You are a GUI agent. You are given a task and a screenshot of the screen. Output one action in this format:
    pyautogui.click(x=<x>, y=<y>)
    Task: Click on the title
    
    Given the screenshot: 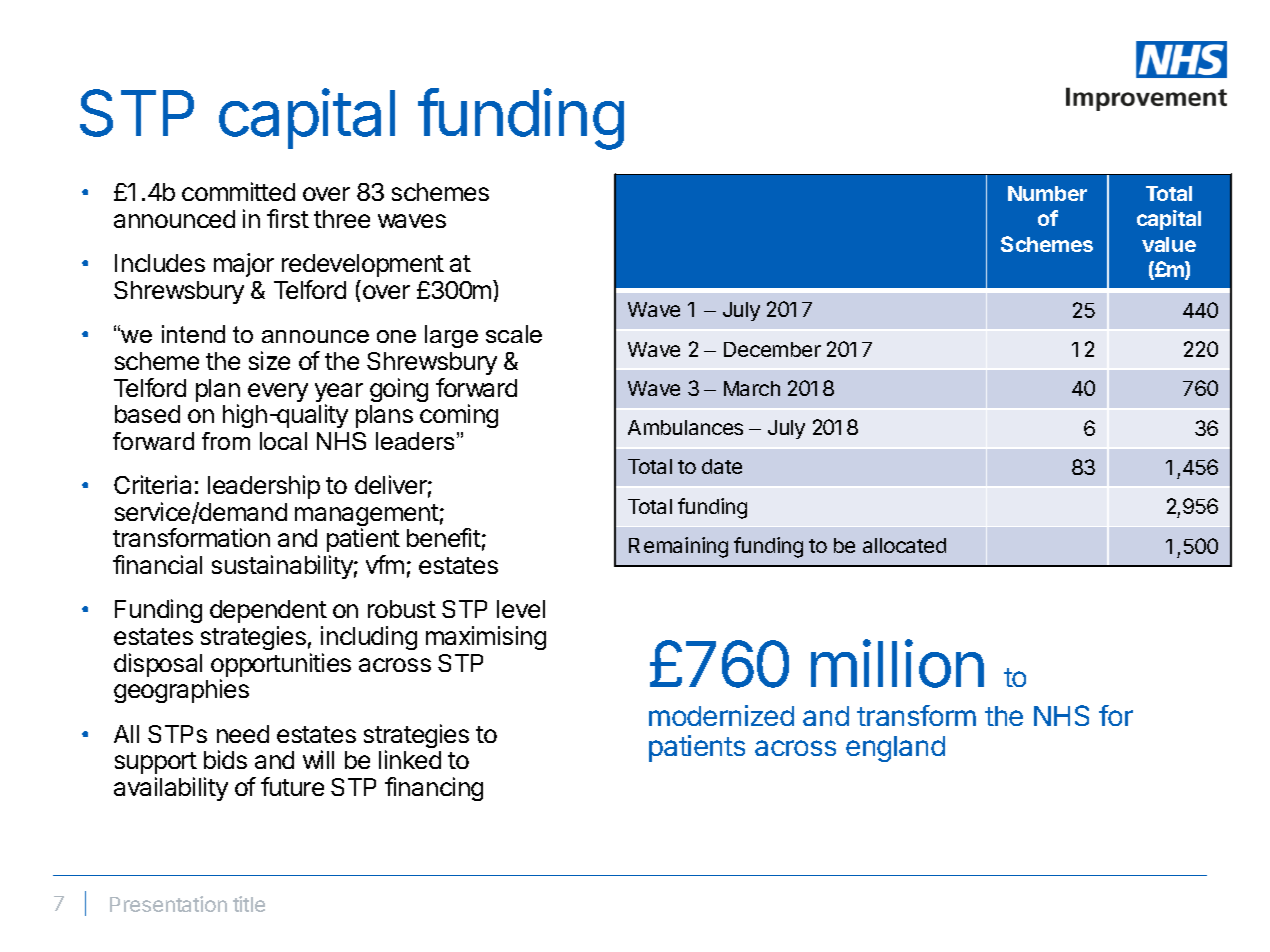 What is the action you would take?
    pyautogui.click(x=249, y=904)
